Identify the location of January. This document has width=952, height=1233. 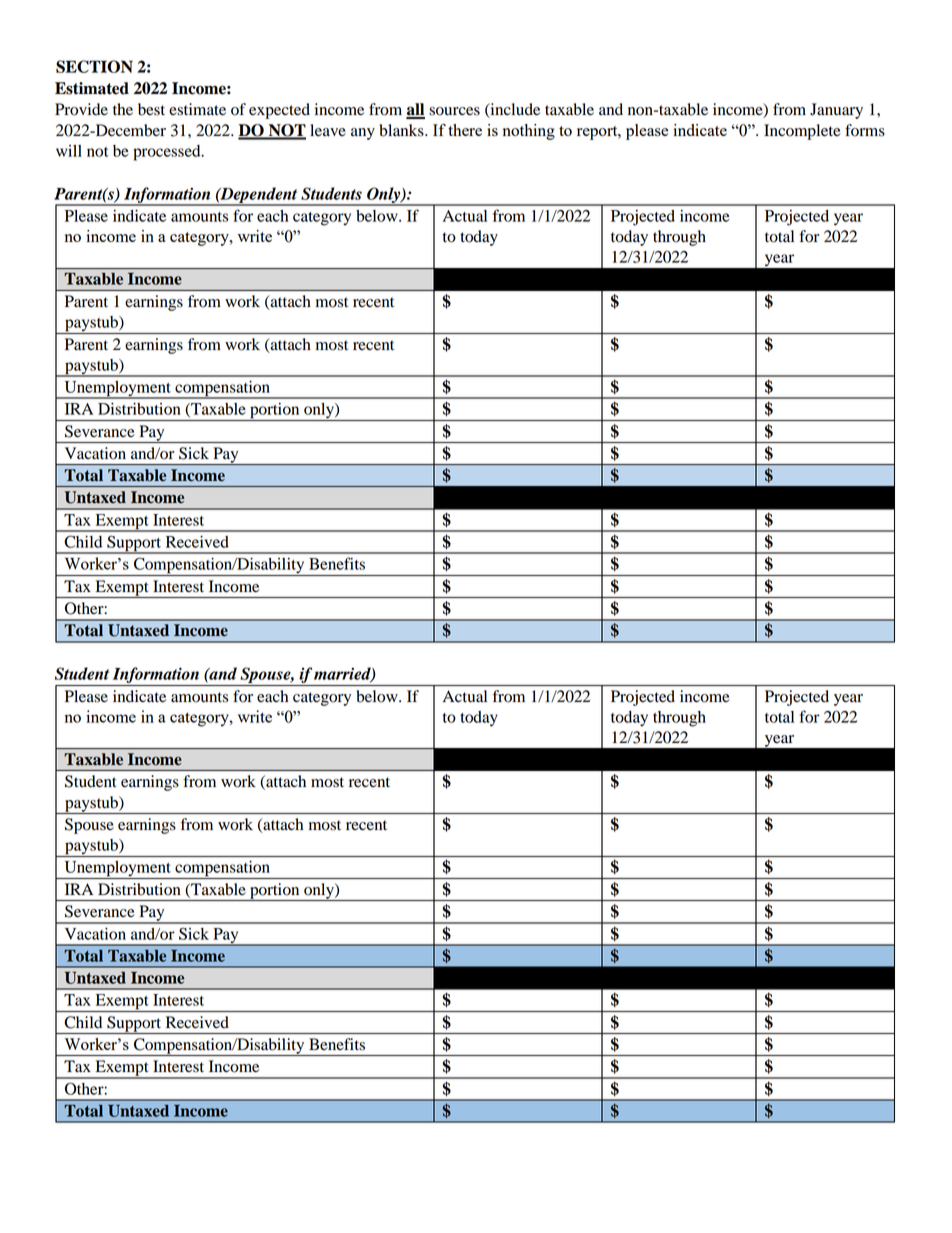
(836, 111).
